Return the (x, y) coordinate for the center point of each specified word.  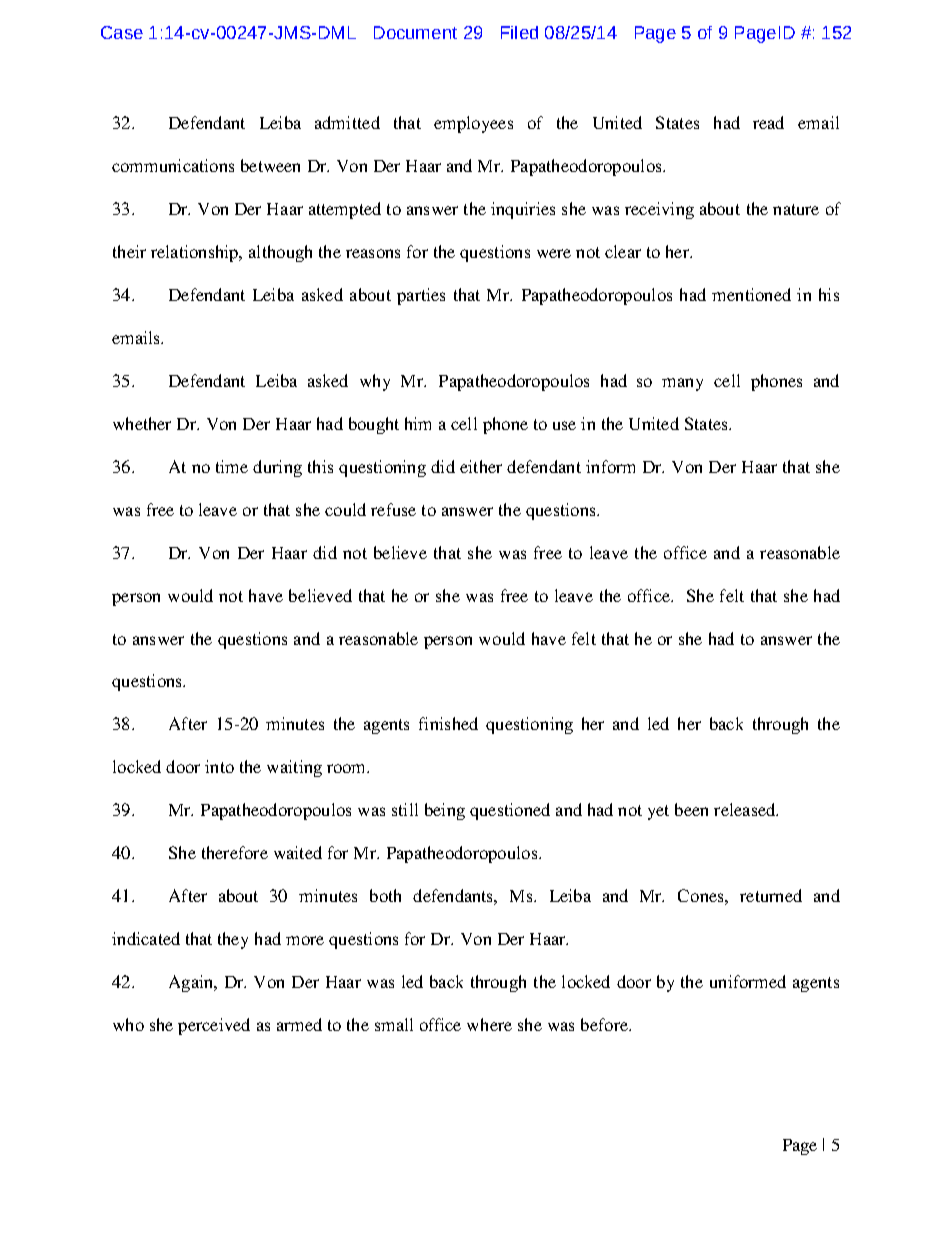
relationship (196, 253)
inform (610, 466)
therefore (235, 852)
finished (448, 723)
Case (122, 32)
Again (192, 983)
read (768, 122)
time (232, 466)
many (682, 384)
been (691, 809)
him (418, 423)
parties (421, 296)
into (219, 766)
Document (415, 32)
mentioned (751, 294)
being (445, 811)
